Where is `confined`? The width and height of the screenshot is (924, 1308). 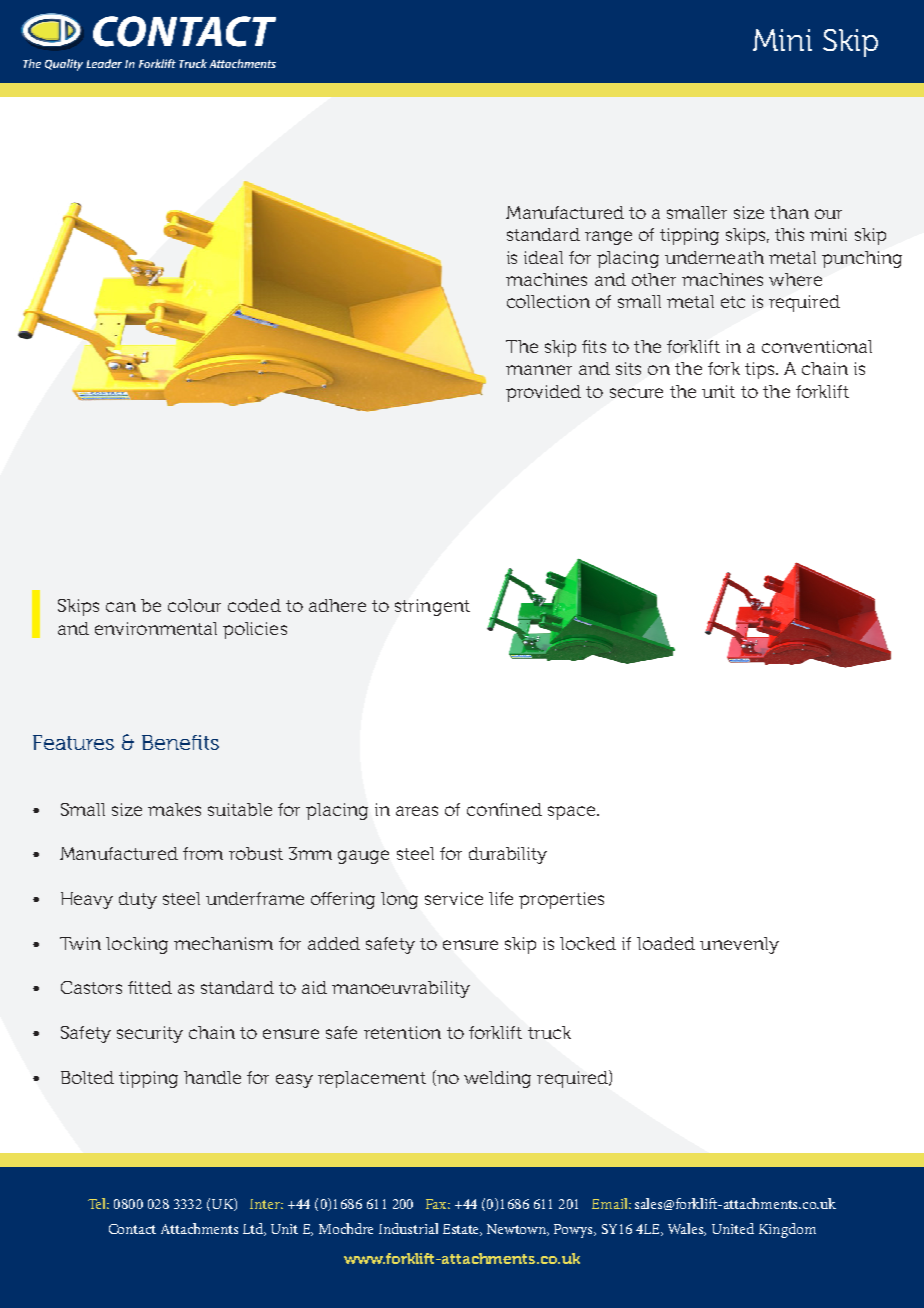
confined is located at coordinates (504, 809).
